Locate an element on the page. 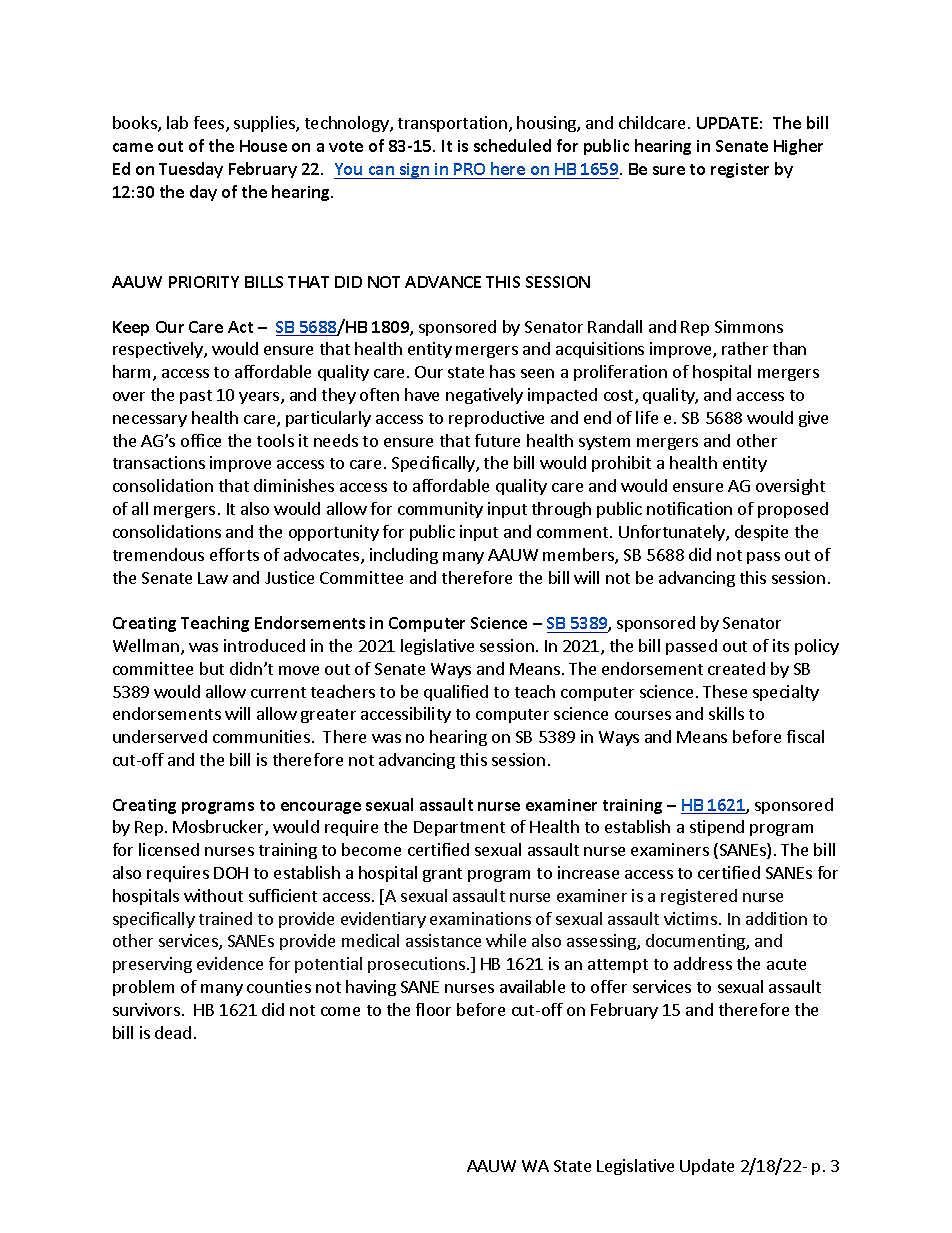 The image size is (952, 1233). Tuesday is located at coordinates (191, 170).
